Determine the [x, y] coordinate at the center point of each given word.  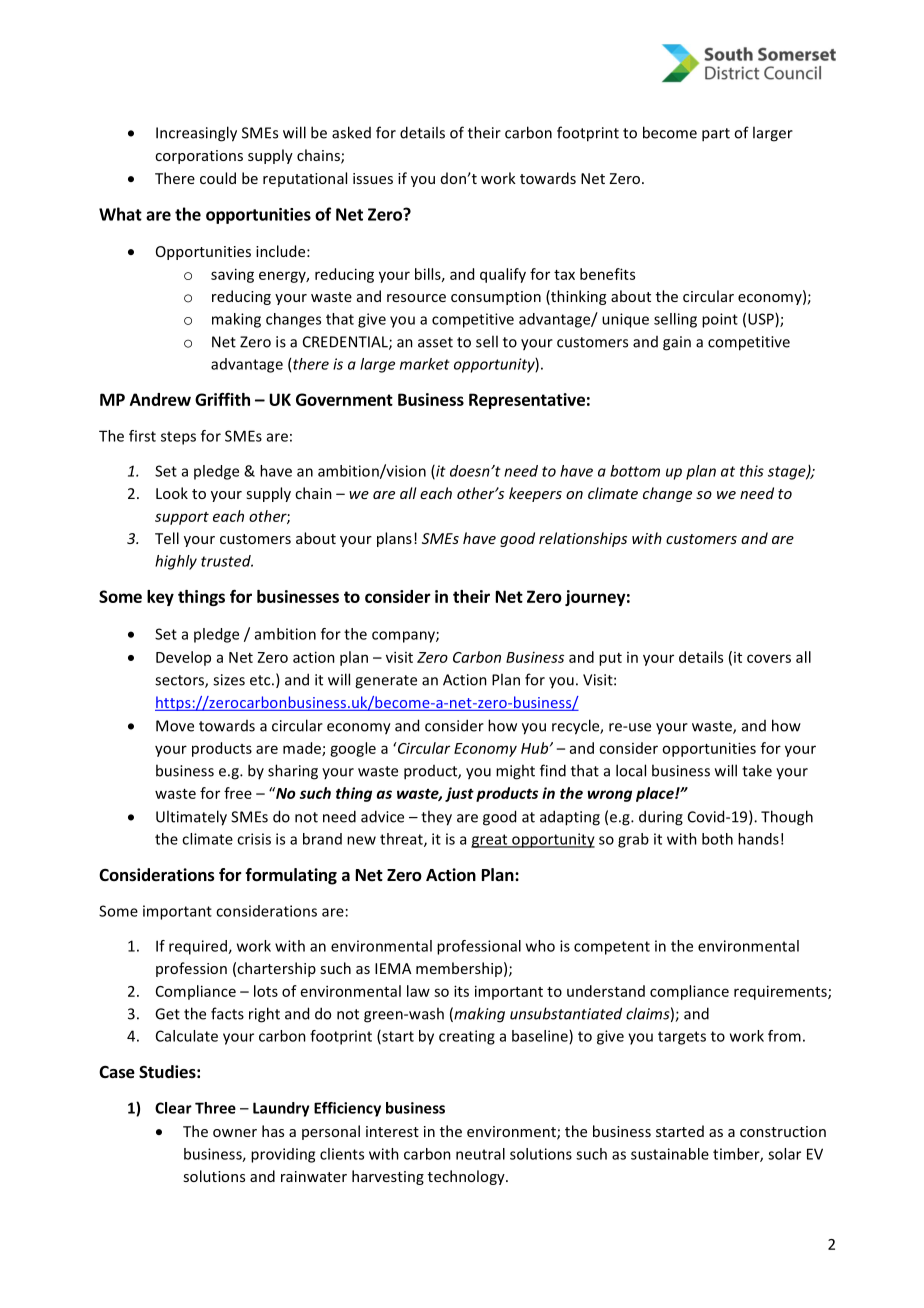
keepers [535, 494]
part [716, 135]
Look [172, 493]
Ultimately [191, 818]
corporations [199, 157]
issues [373, 178]
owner [235, 1133]
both [717, 839]
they [436, 818]
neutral [480, 1154]
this [752, 471]
